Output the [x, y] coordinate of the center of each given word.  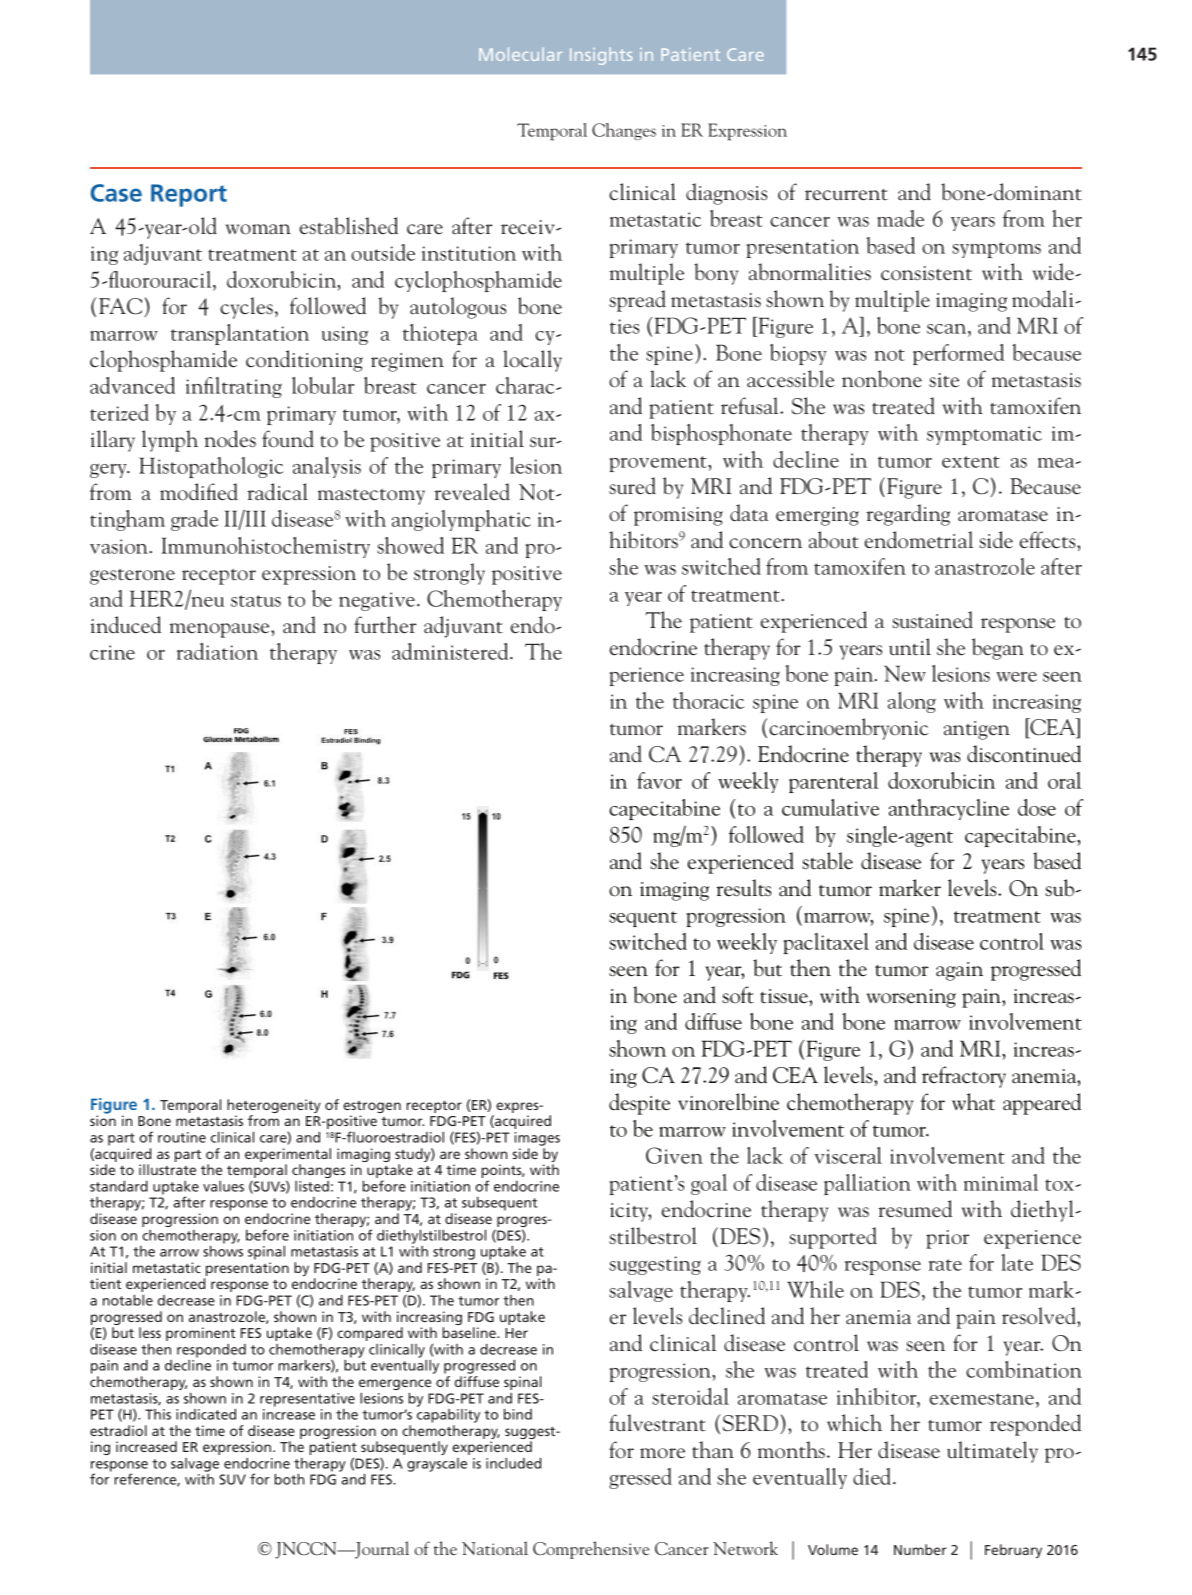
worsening [911, 998]
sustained [932, 620]
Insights [601, 56]
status [256, 601]
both [289, 1479]
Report [189, 195]
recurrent [846, 195]
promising [678, 516]
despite [639, 1104]
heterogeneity [274, 1107]
